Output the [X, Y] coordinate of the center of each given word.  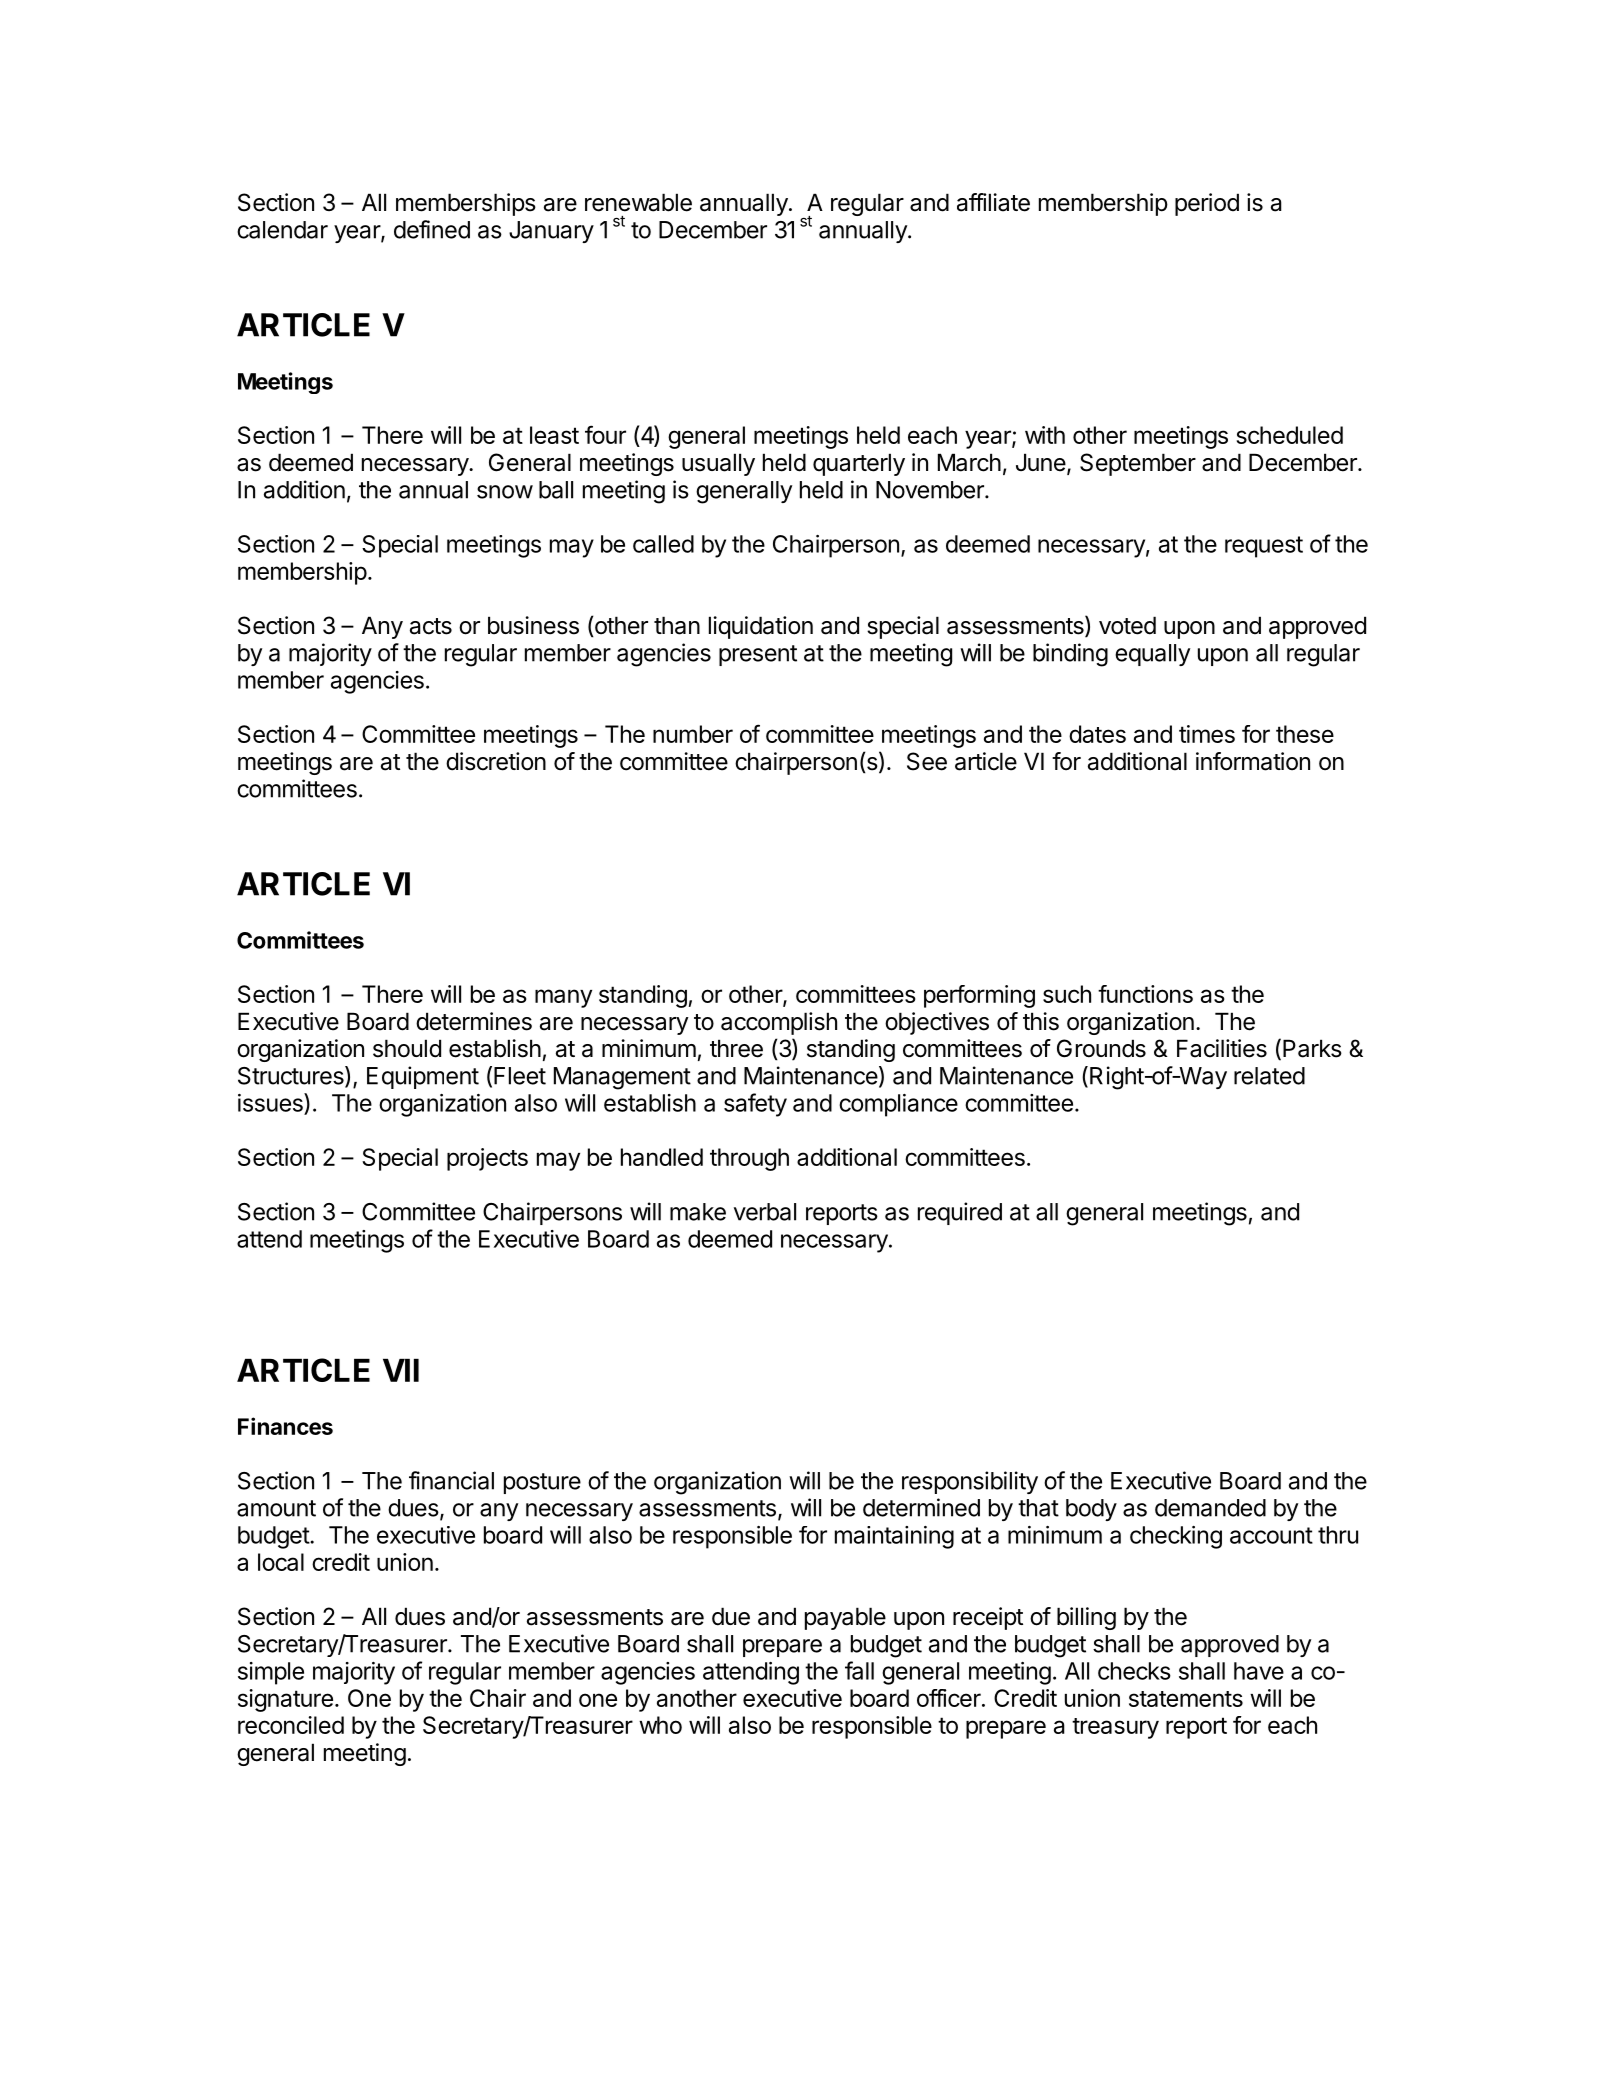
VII [401, 1370]
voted [1127, 625]
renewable [638, 202]
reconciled [291, 1725]
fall [859, 1670]
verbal [765, 1212]
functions [1145, 994]
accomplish [779, 1023]
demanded [1210, 1508]
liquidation [761, 627]
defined [432, 229]
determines [474, 1021]
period [1207, 204]
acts [431, 626]
